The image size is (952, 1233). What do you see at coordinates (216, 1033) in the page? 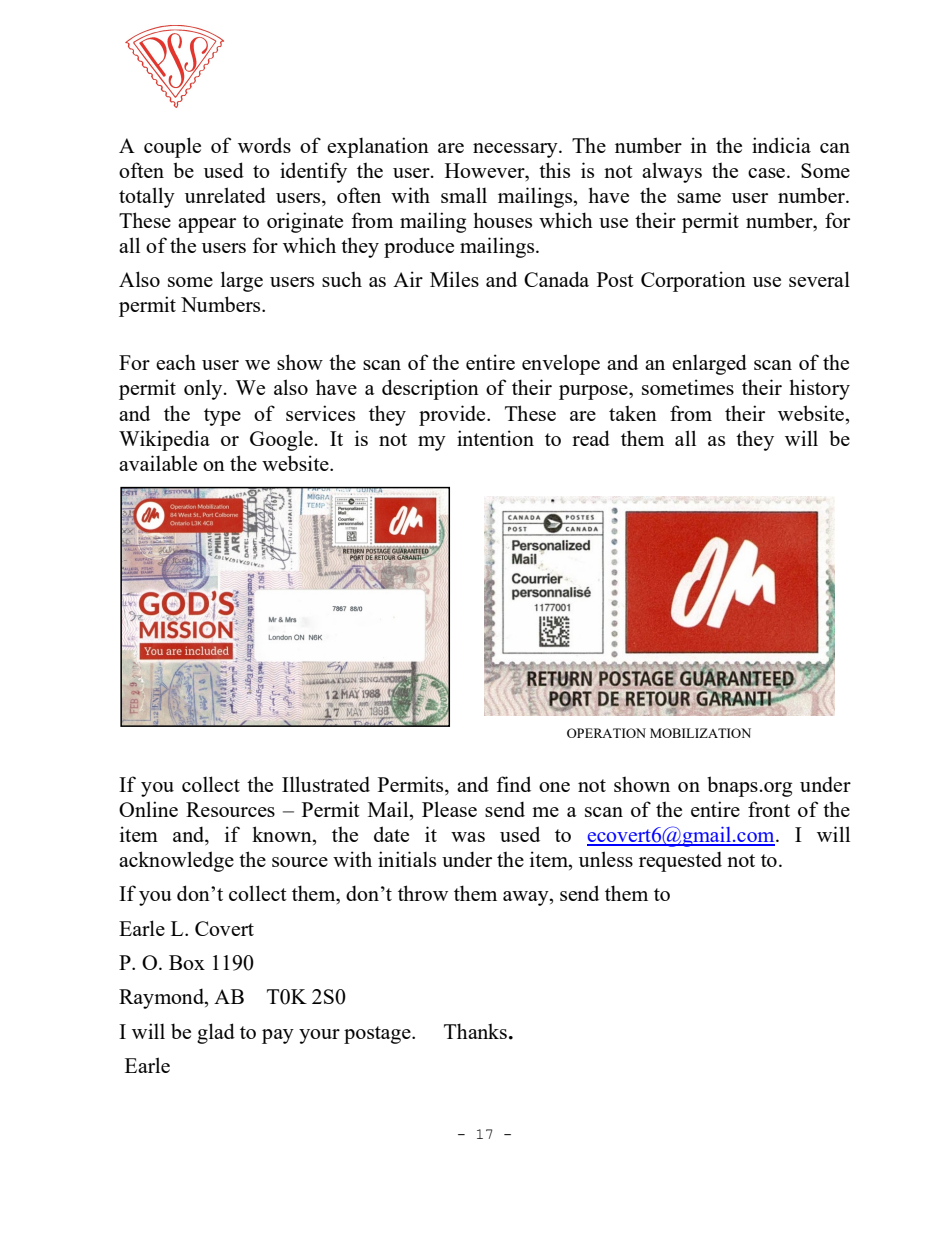
I see `glad` at bounding box center [216, 1033].
